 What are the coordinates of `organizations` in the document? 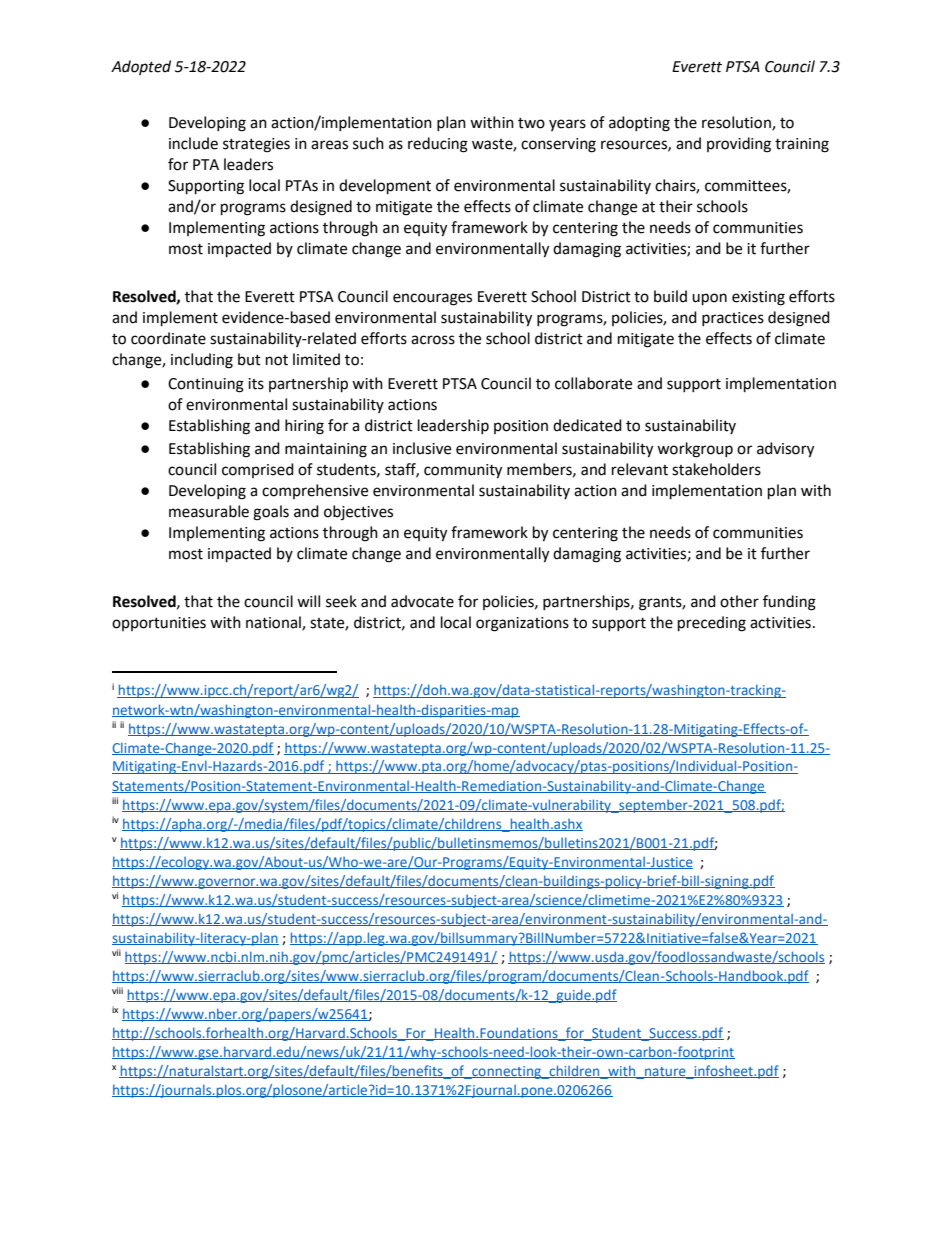 It's located at (522, 624).
